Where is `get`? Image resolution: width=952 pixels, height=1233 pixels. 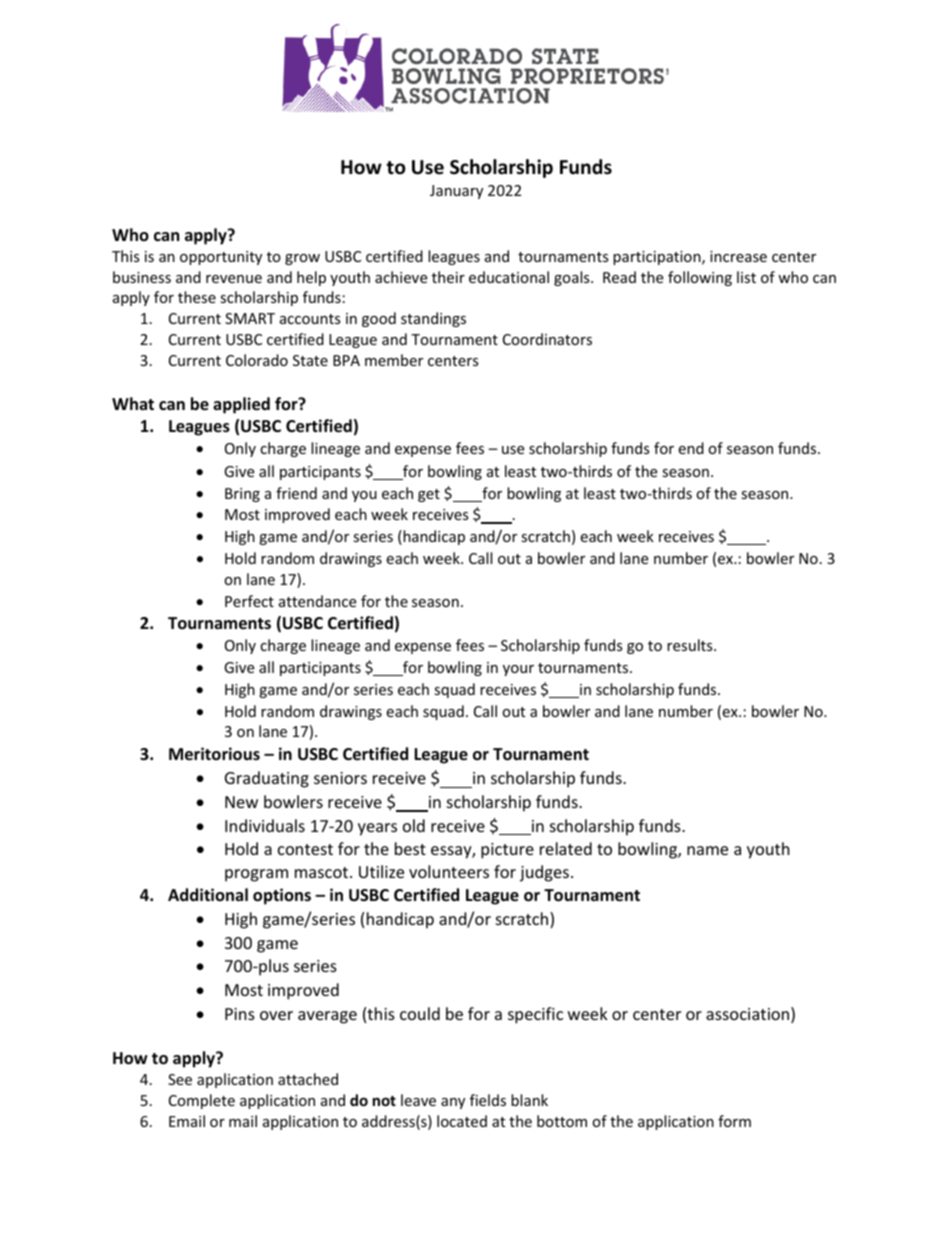
get is located at coordinates (429, 495).
